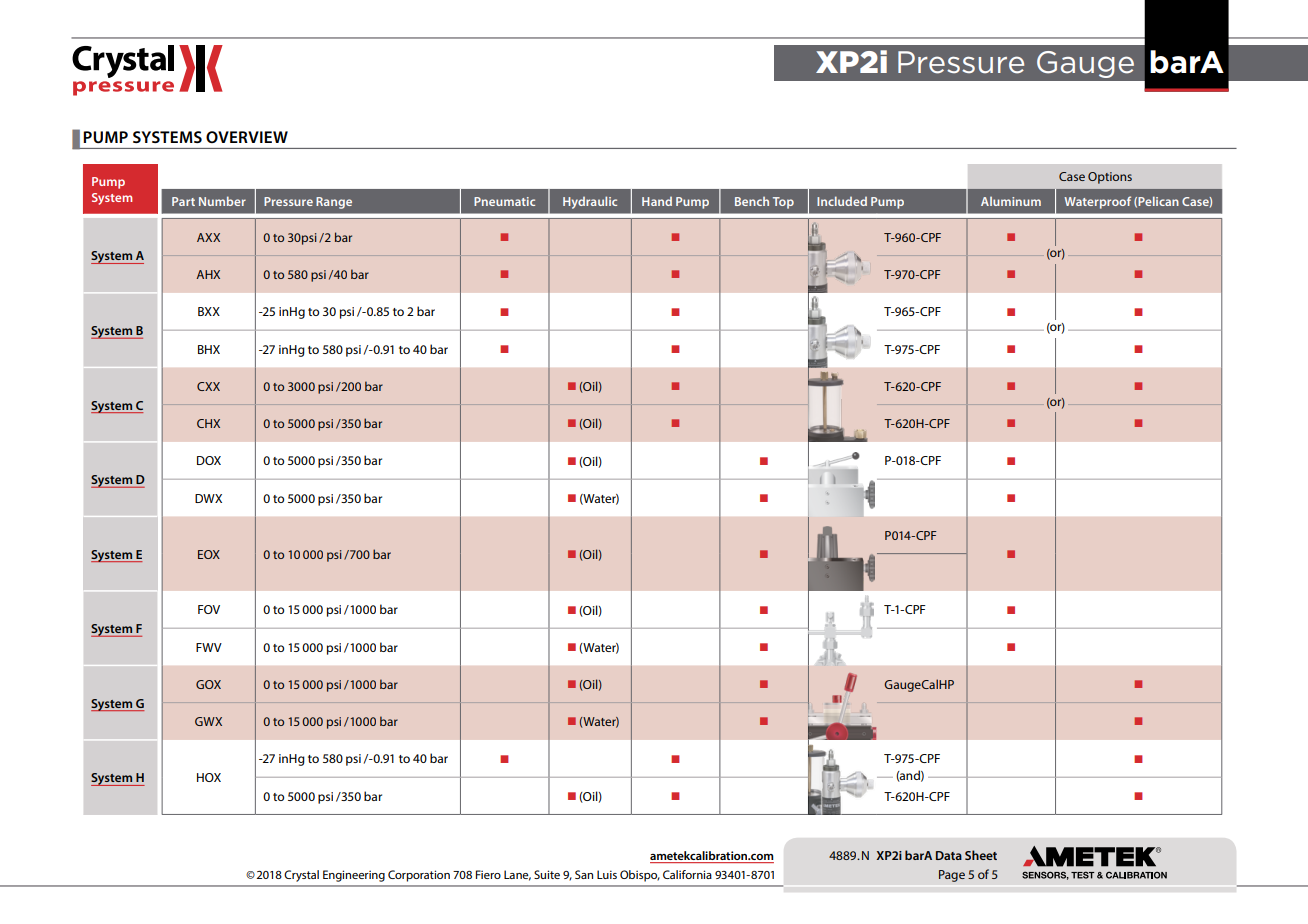  What do you see at coordinates (209, 609) in the screenshot?
I see `FOV` at bounding box center [209, 609].
